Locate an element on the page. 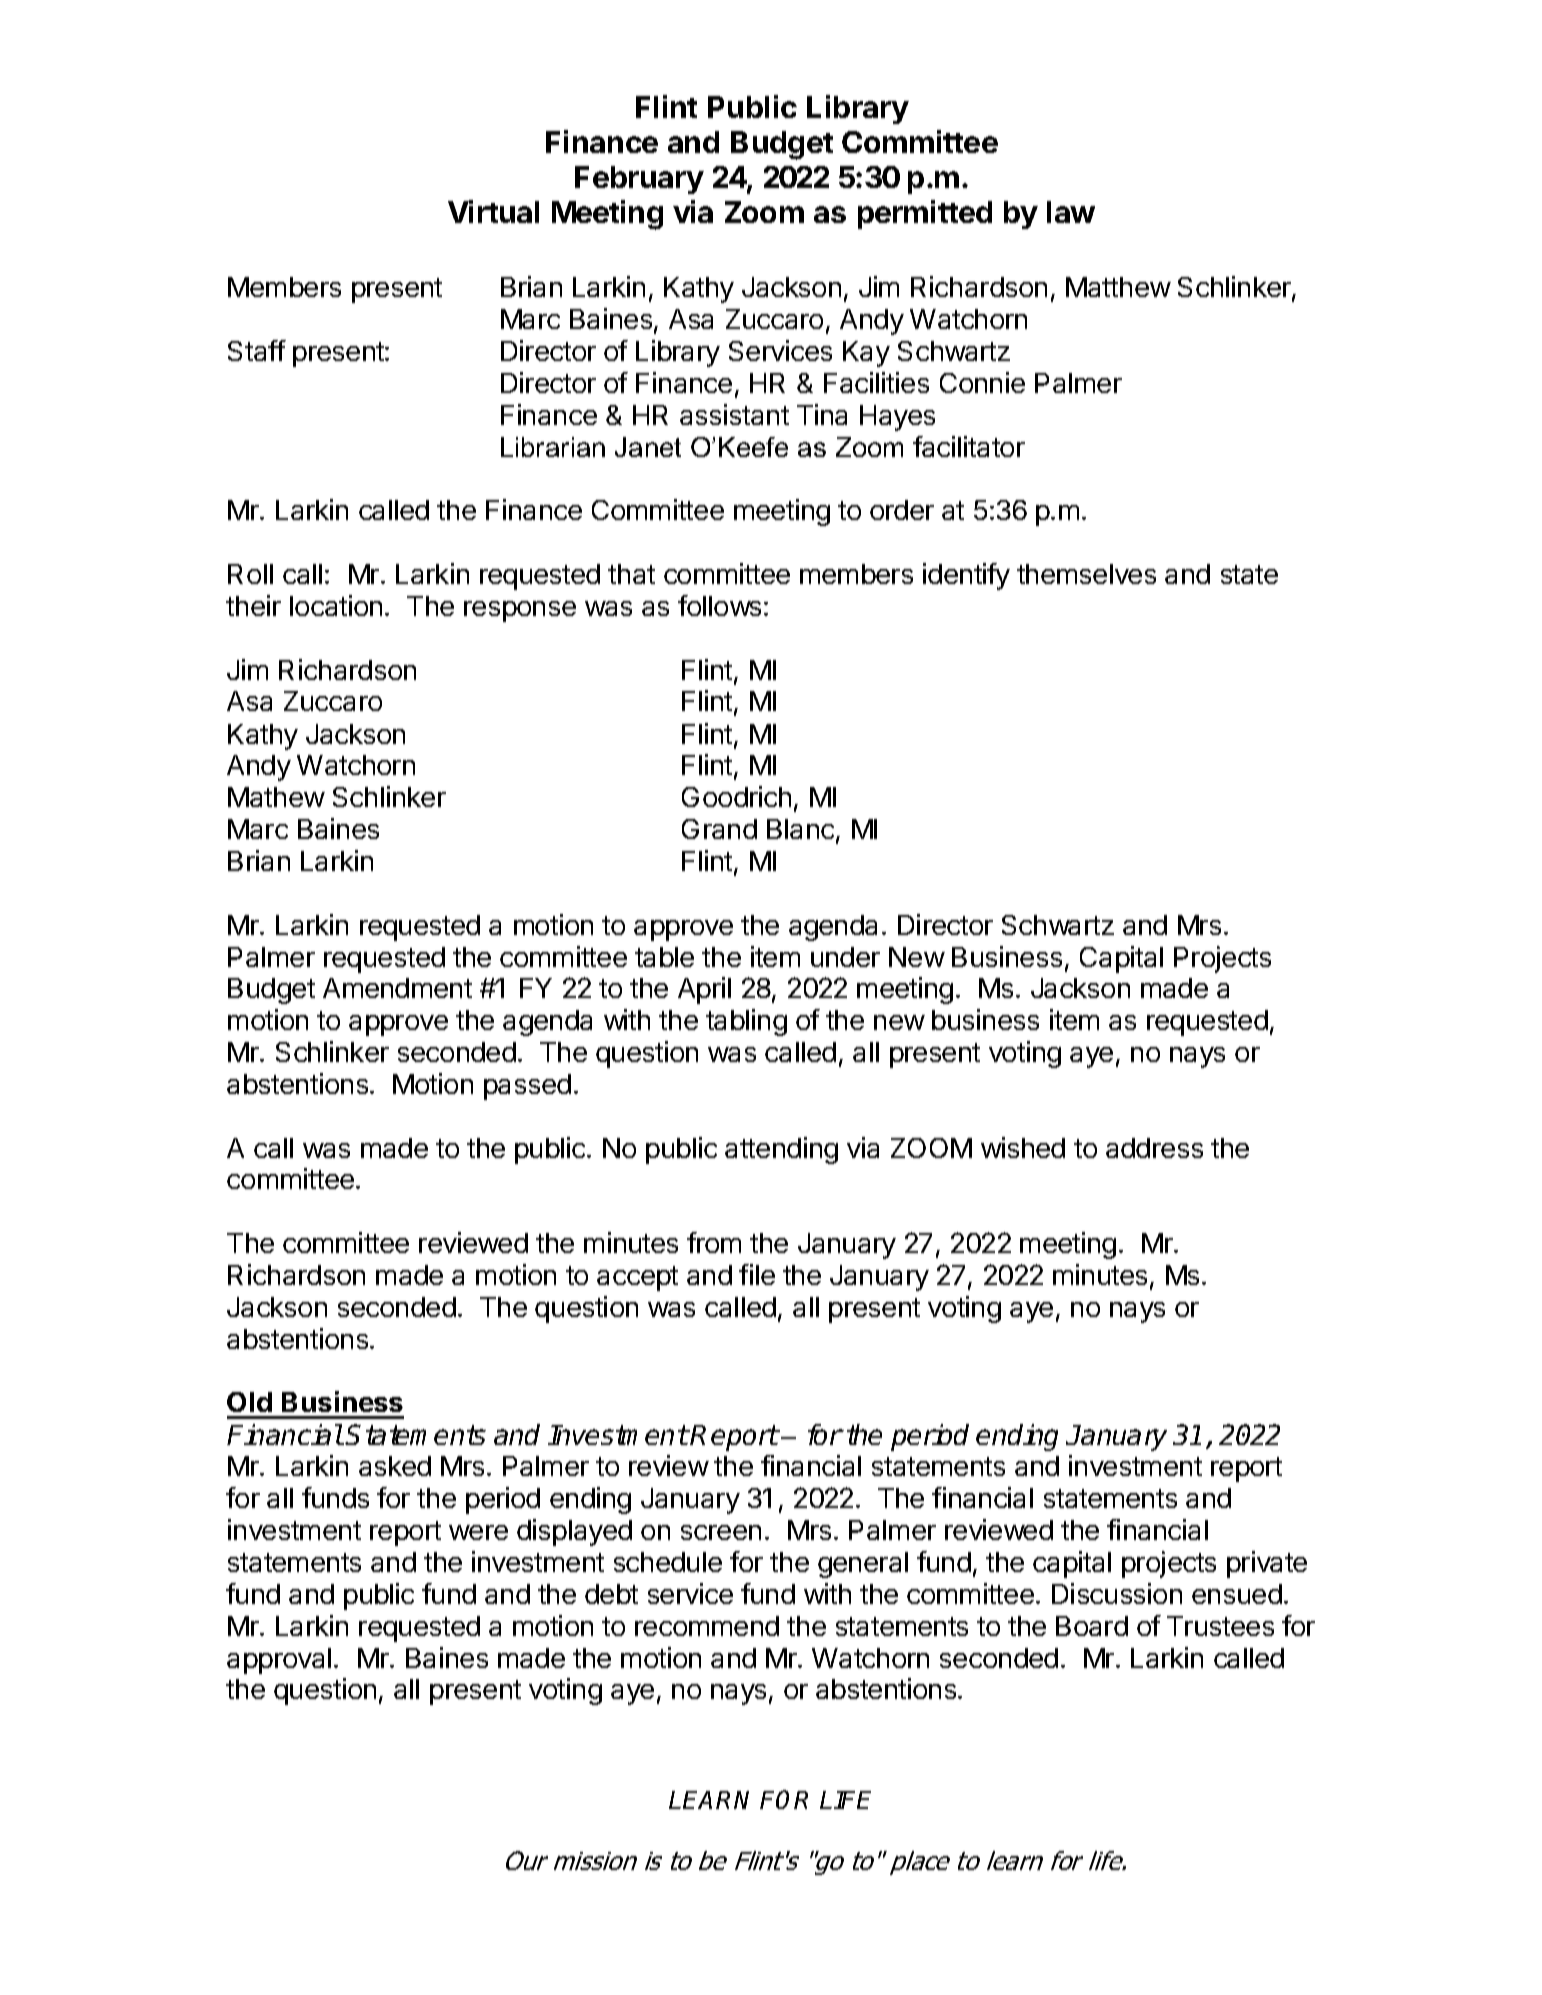 Image resolution: width=1542 pixels, height=1995 pixels. address is located at coordinates (1154, 1148).
